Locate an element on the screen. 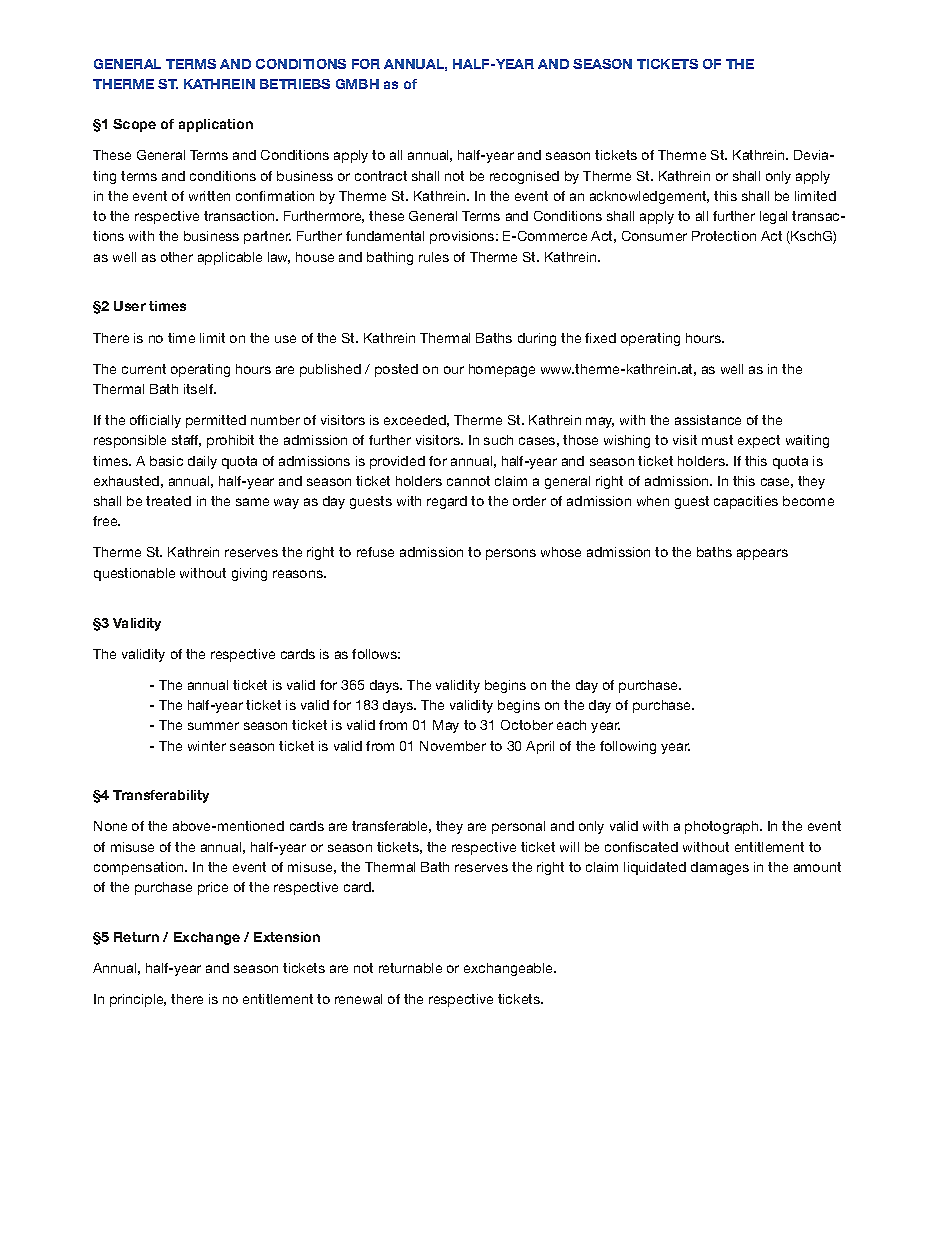 This screenshot has height=1233, width=952. legal is located at coordinates (773, 217).
